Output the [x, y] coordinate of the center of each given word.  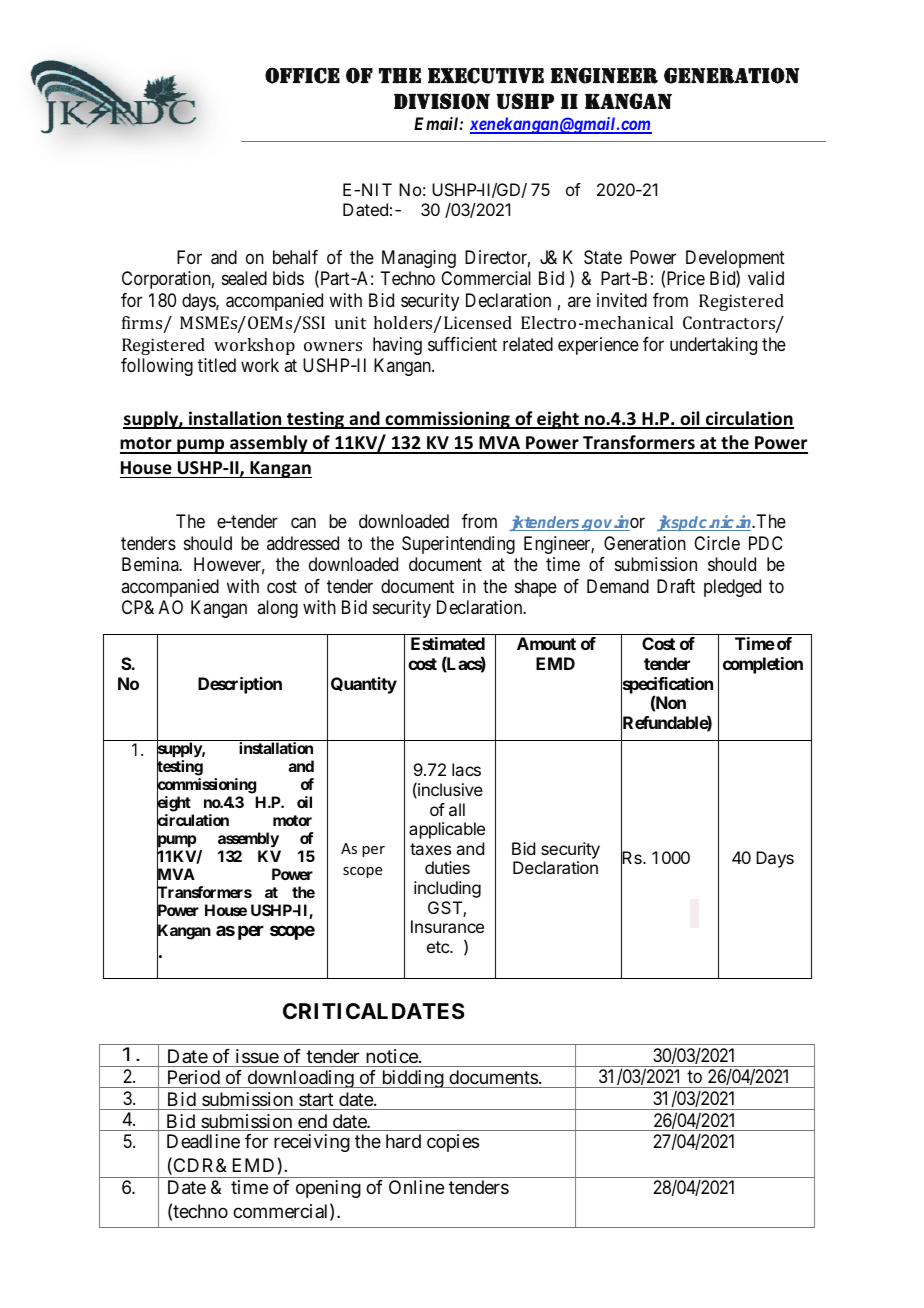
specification [667, 686]
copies [453, 1143]
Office [302, 75]
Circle [717, 543]
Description [240, 685]
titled [217, 365]
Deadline [203, 1141]
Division [442, 101]
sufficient [462, 344]
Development [735, 260]
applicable [447, 830]
